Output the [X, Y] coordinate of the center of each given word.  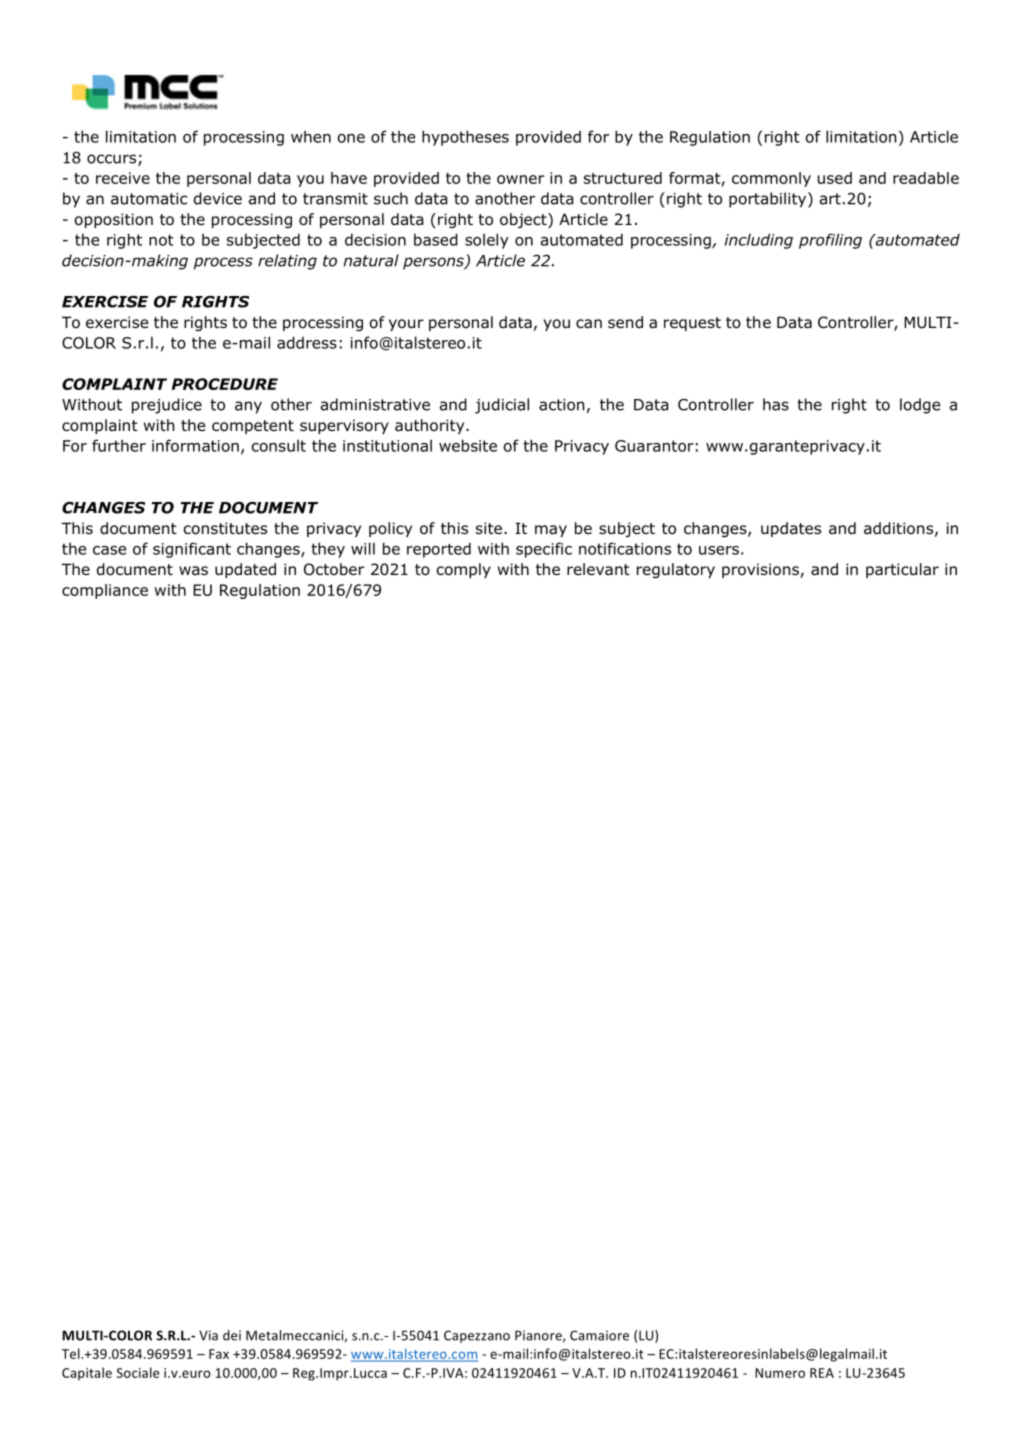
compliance [105, 591]
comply [464, 570]
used [835, 178]
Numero [780, 1373]
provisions [761, 570]
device [218, 198]
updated [245, 570]
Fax [219, 1354]
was [193, 570]
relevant [598, 569]
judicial [502, 406]
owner [520, 179]
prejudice [167, 406]
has [776, 404]
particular [902, 570]
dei [232, 1335]
